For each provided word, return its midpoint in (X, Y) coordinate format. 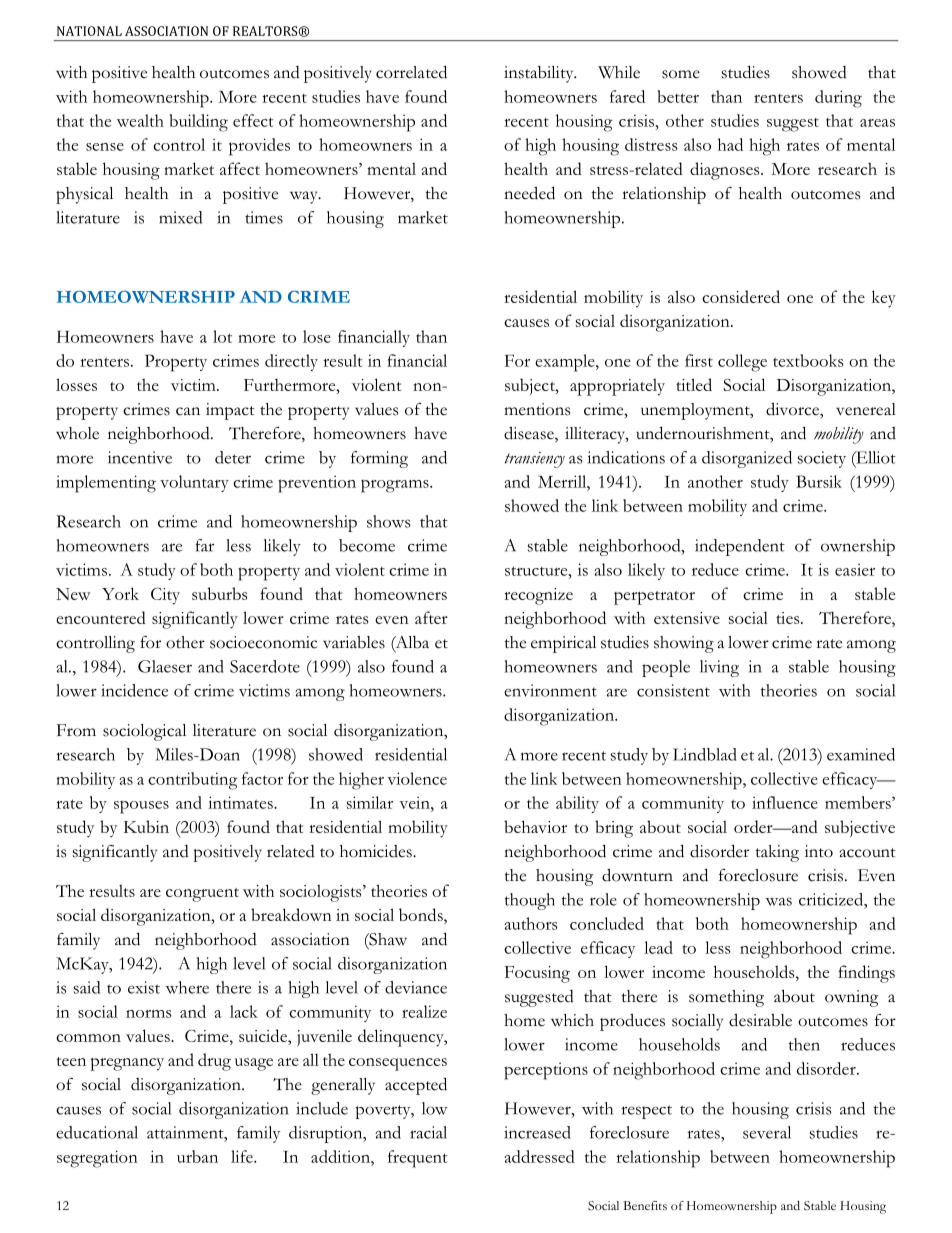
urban (197, 1156)
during (838, 99)
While (619, 72)
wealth (140, 120)
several (767, 1132)
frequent (418, 1159)
